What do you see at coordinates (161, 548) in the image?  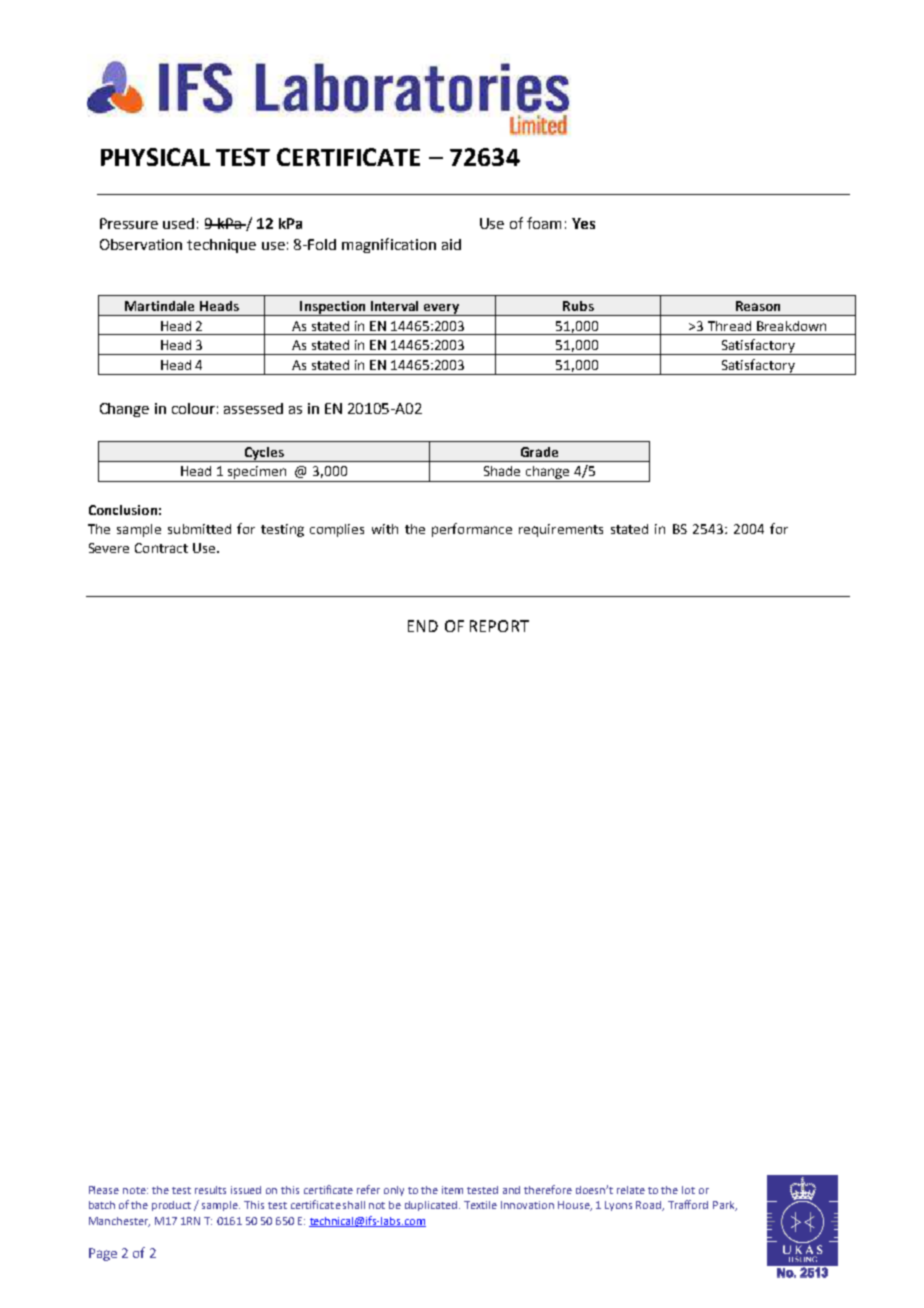 I see `Contract` at bounding box center [161, 548].
